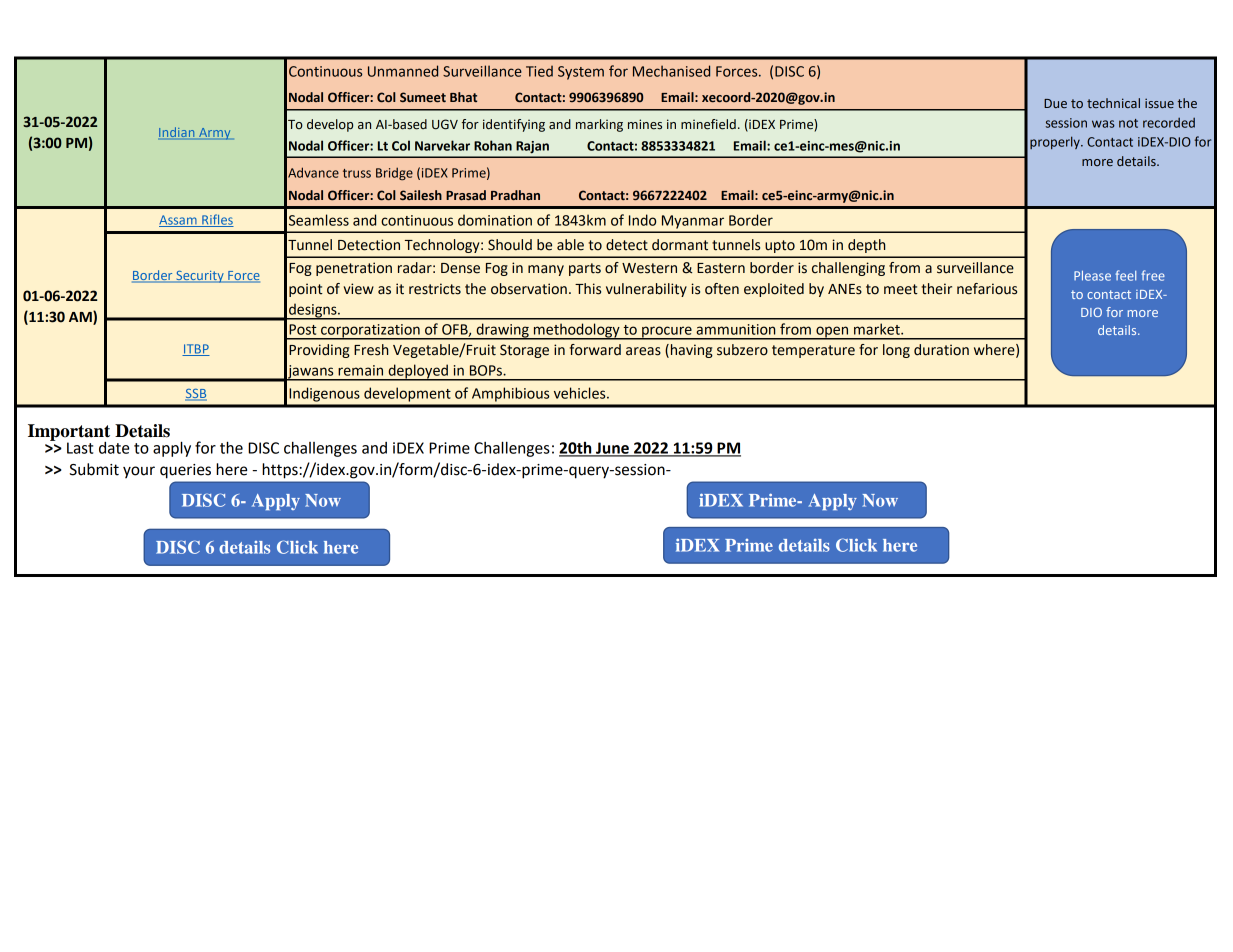 Image resolution: width=1233 pixels, height=952 pixels. What do you see at coordinates (200, 277) in the screenshot?
I see `Security` at bounding box center [200, 277].
